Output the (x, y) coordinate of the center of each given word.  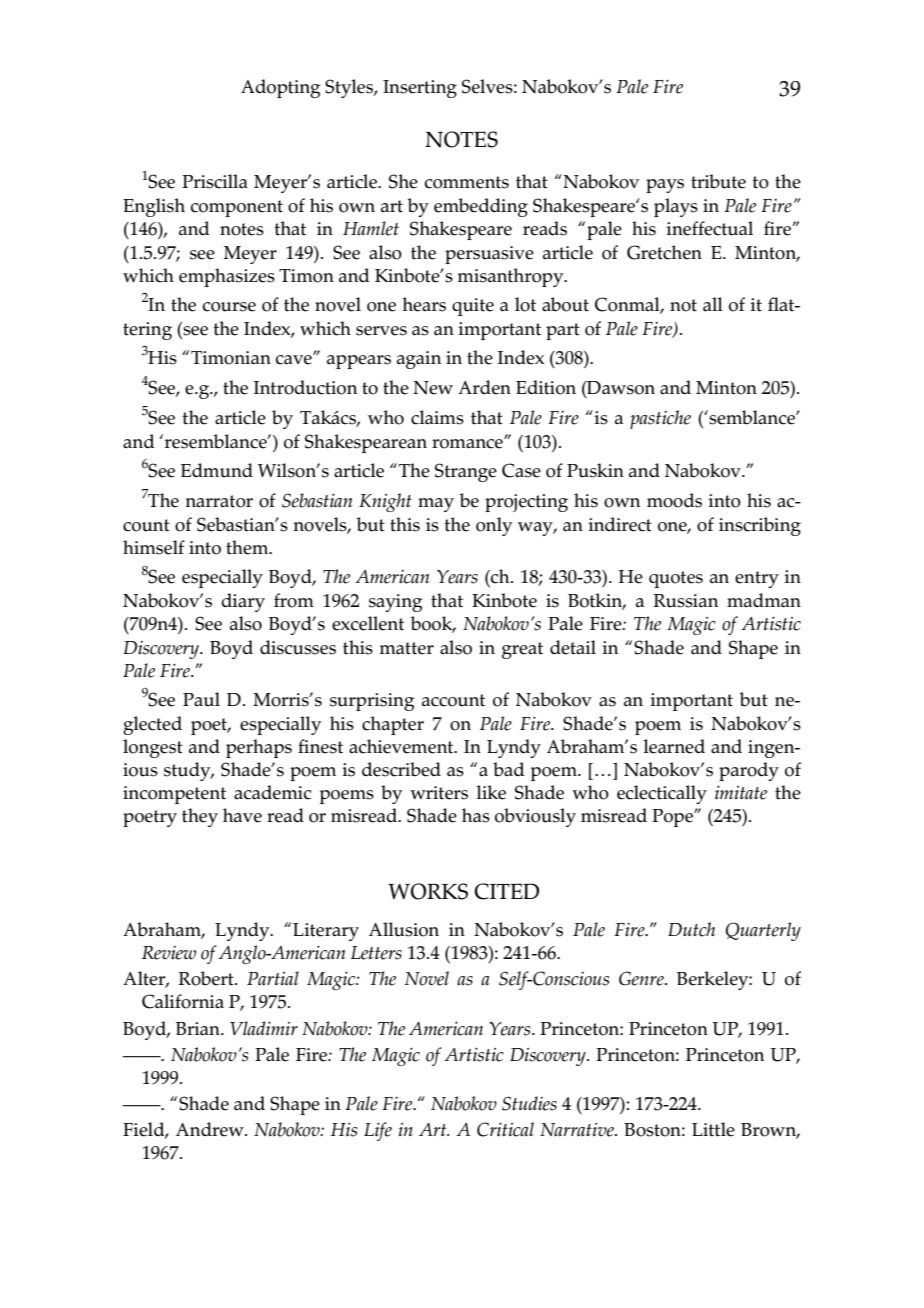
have (242, 815)
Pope (673, 818)
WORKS (428, 891)
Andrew (211, 1129)
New (433, 388)
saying (396, 603)
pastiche (660, 419)
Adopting (281, 88)
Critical (505, 1129)
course (229, 307)
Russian (686, 601)
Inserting (420, 89)
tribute (718, 181)
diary (243, 602)
